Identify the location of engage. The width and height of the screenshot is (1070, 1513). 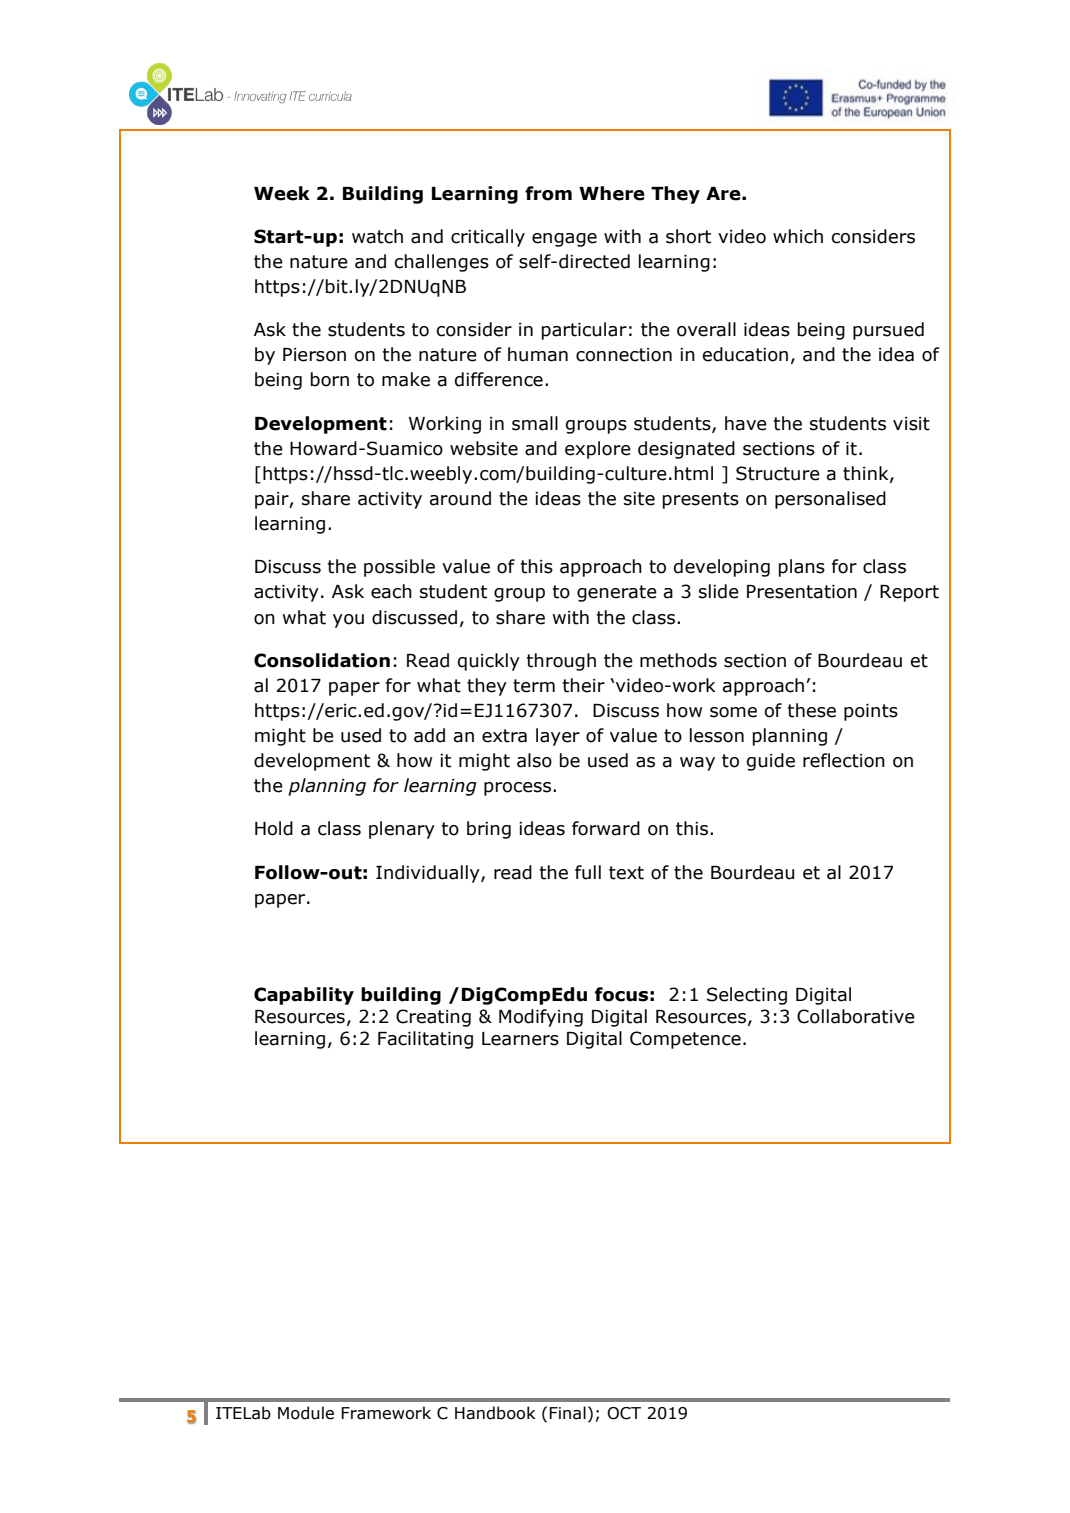
(564, 240).
